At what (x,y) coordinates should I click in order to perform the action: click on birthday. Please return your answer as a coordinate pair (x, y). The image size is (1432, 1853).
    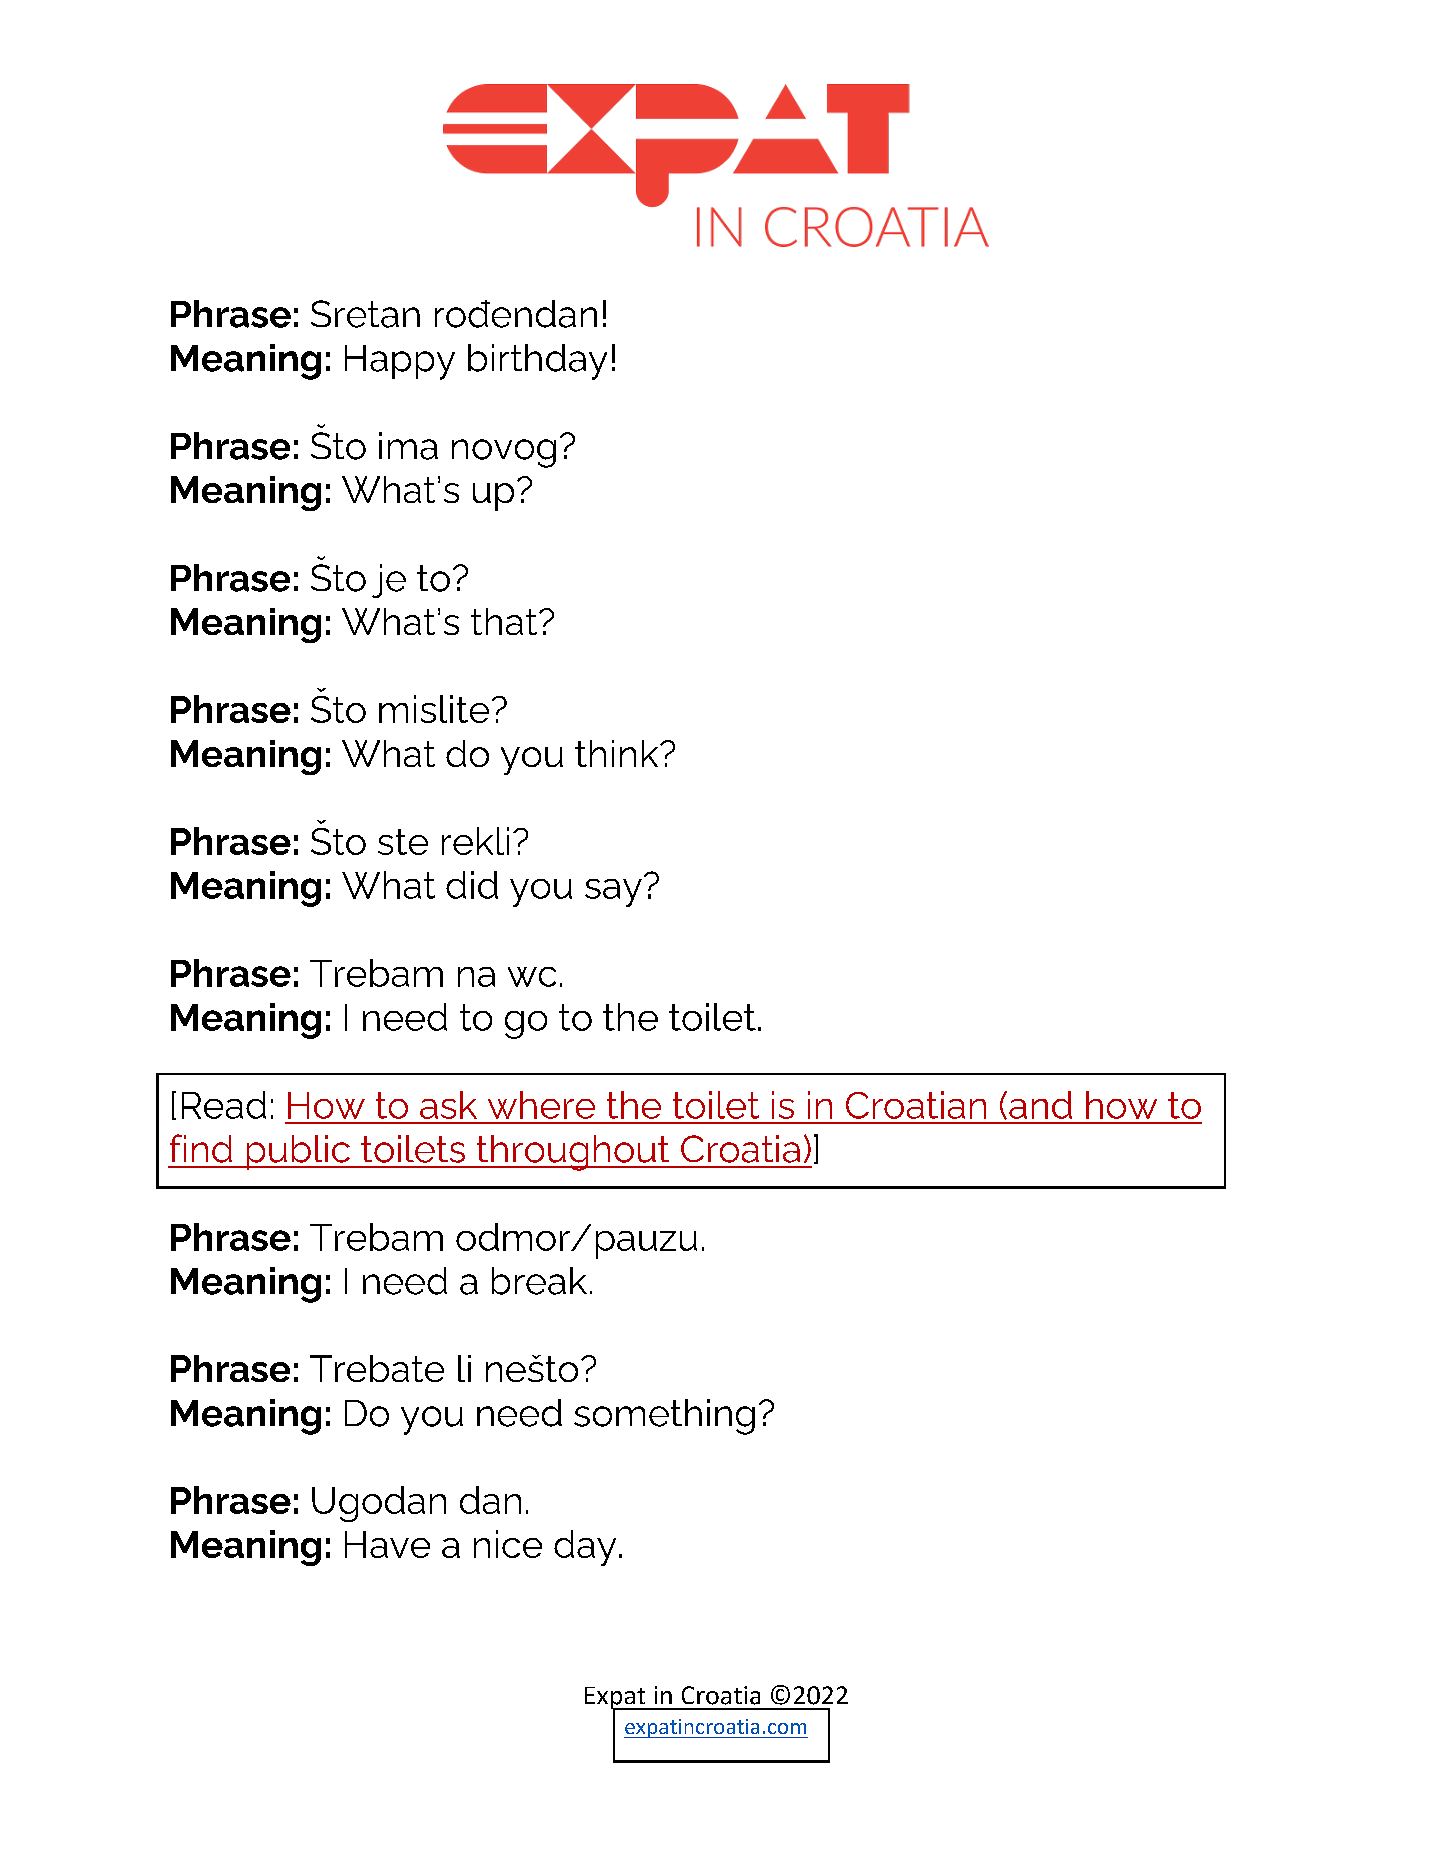
    Looking at the image, I should click on (537, 362).
